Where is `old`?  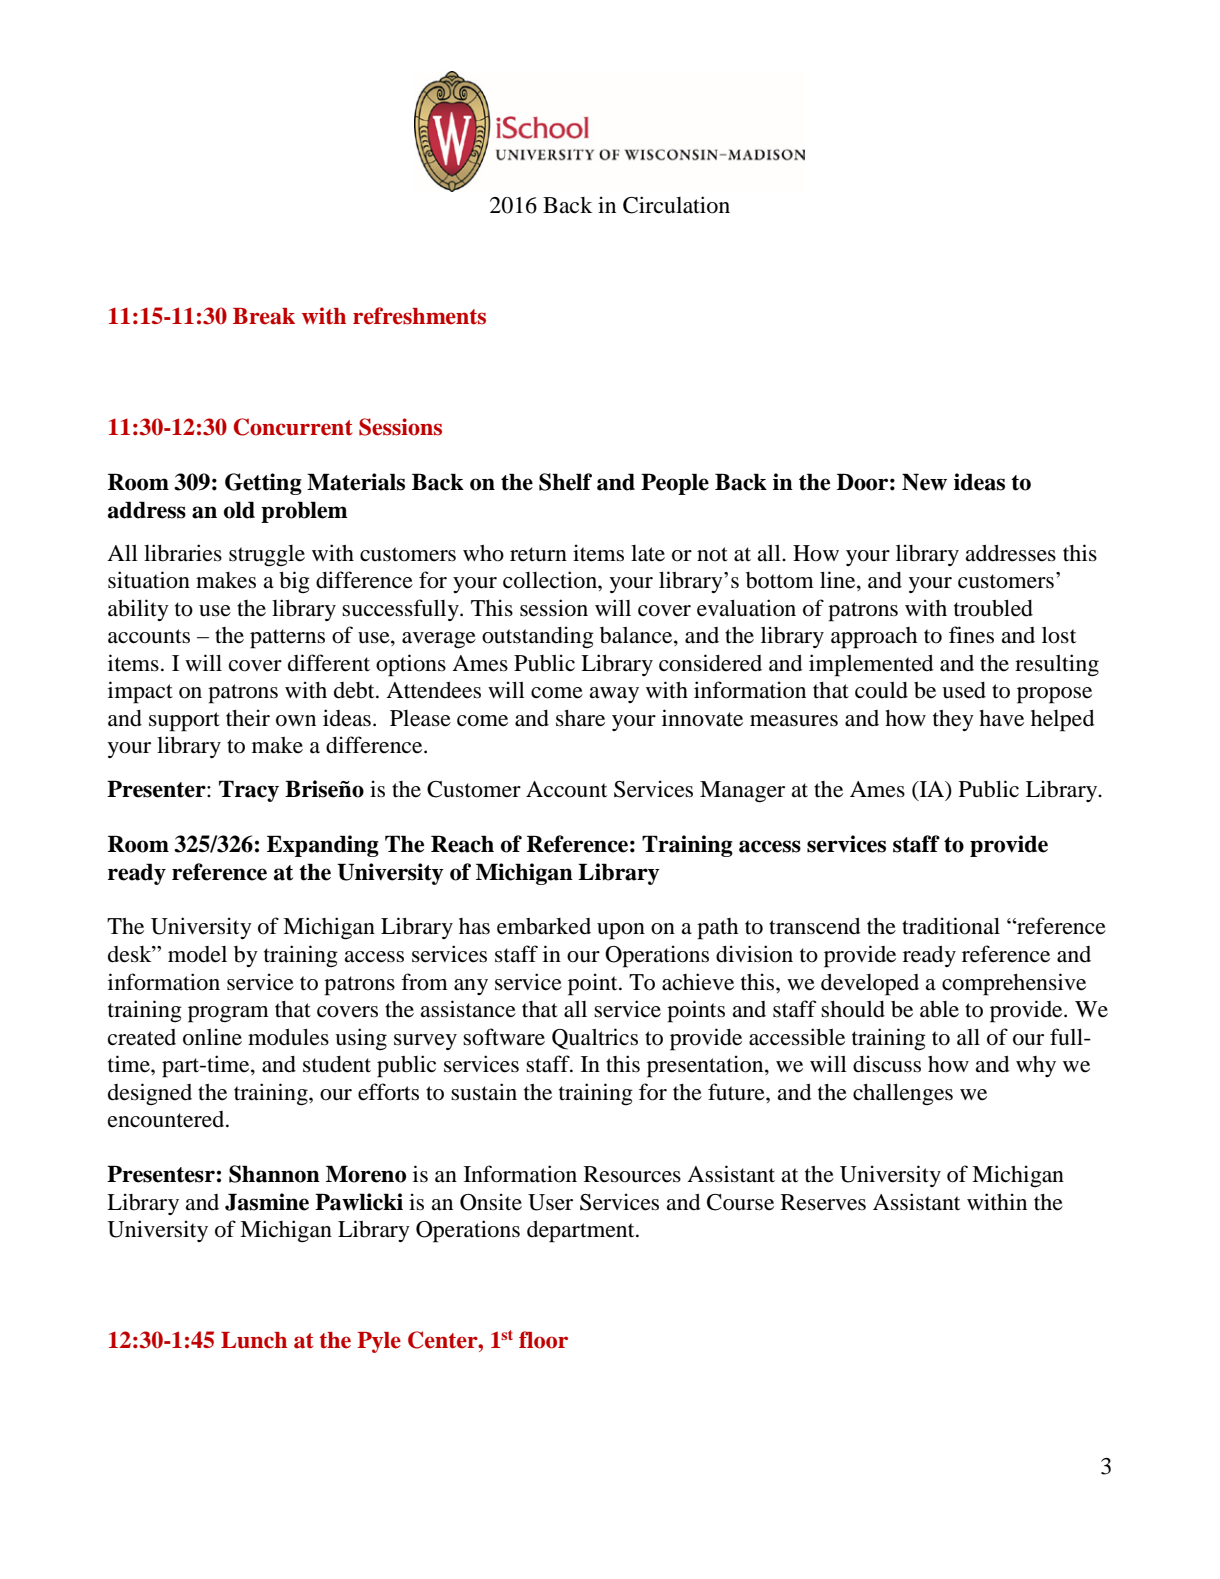 old is located at coordinates (239, 510).
